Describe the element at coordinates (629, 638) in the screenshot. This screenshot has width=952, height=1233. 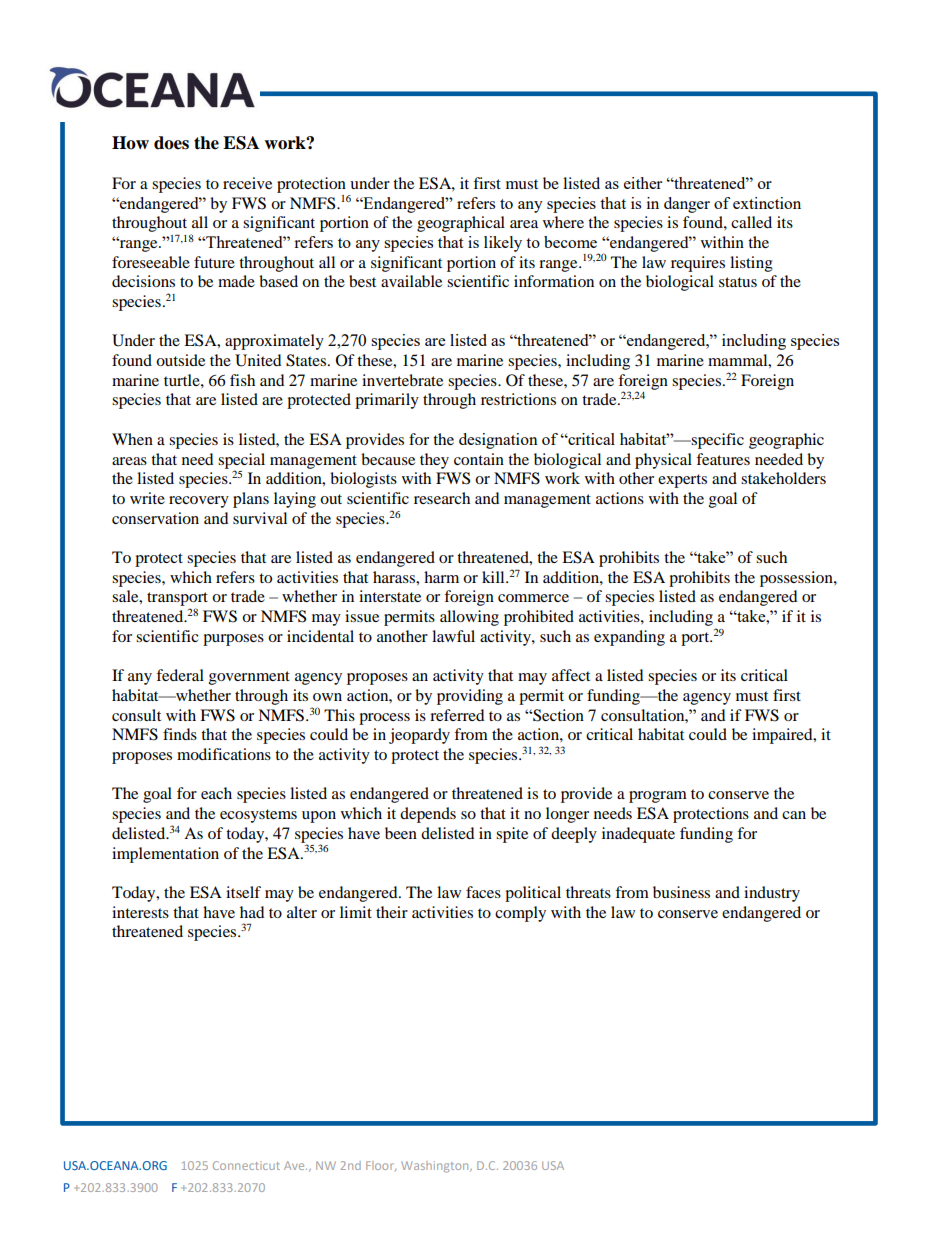
I see `expanding` at that location.
